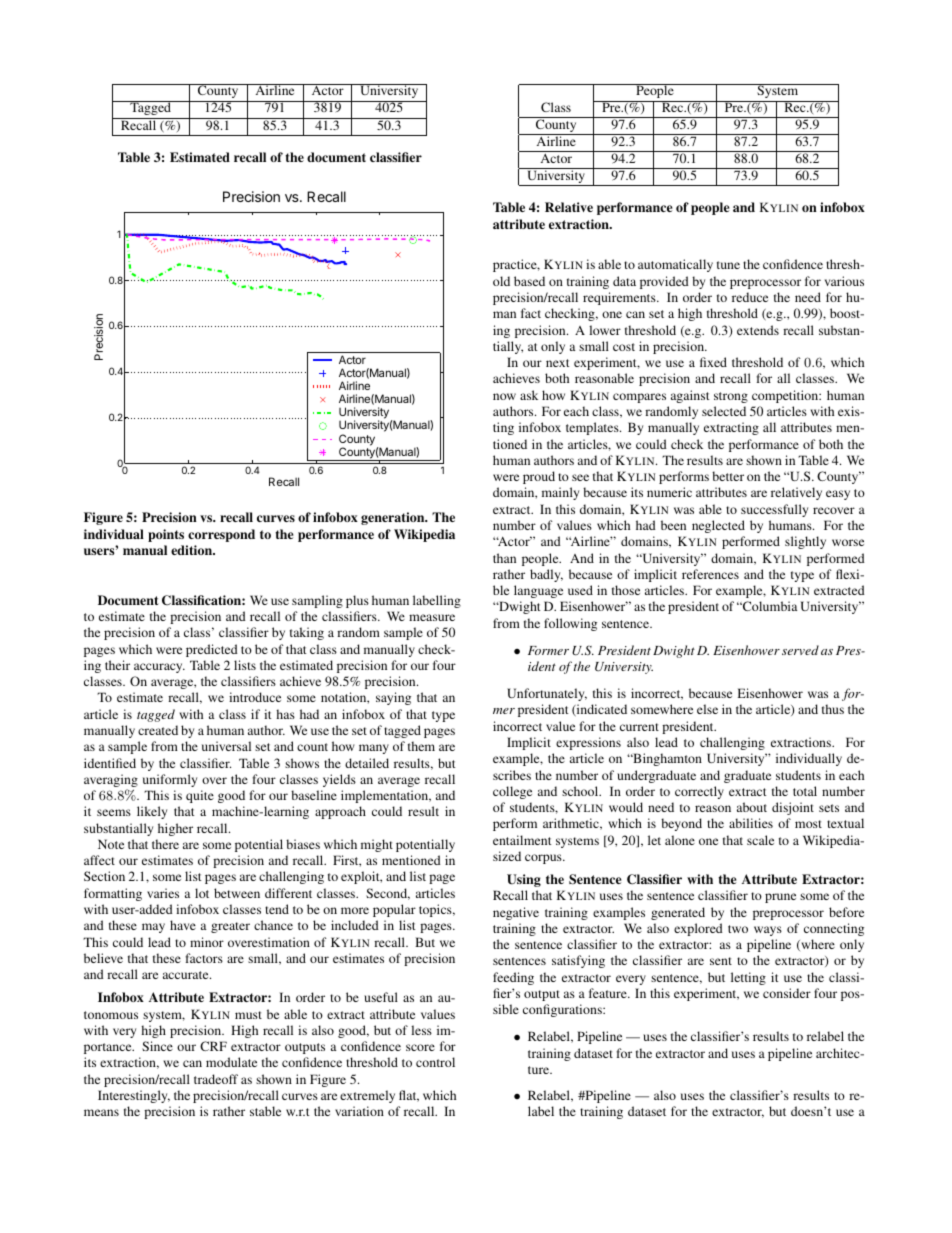 This image has width=952, height=1233. Describe the element at coordinates (539, 477) in the image. I see `proud` at that location.
